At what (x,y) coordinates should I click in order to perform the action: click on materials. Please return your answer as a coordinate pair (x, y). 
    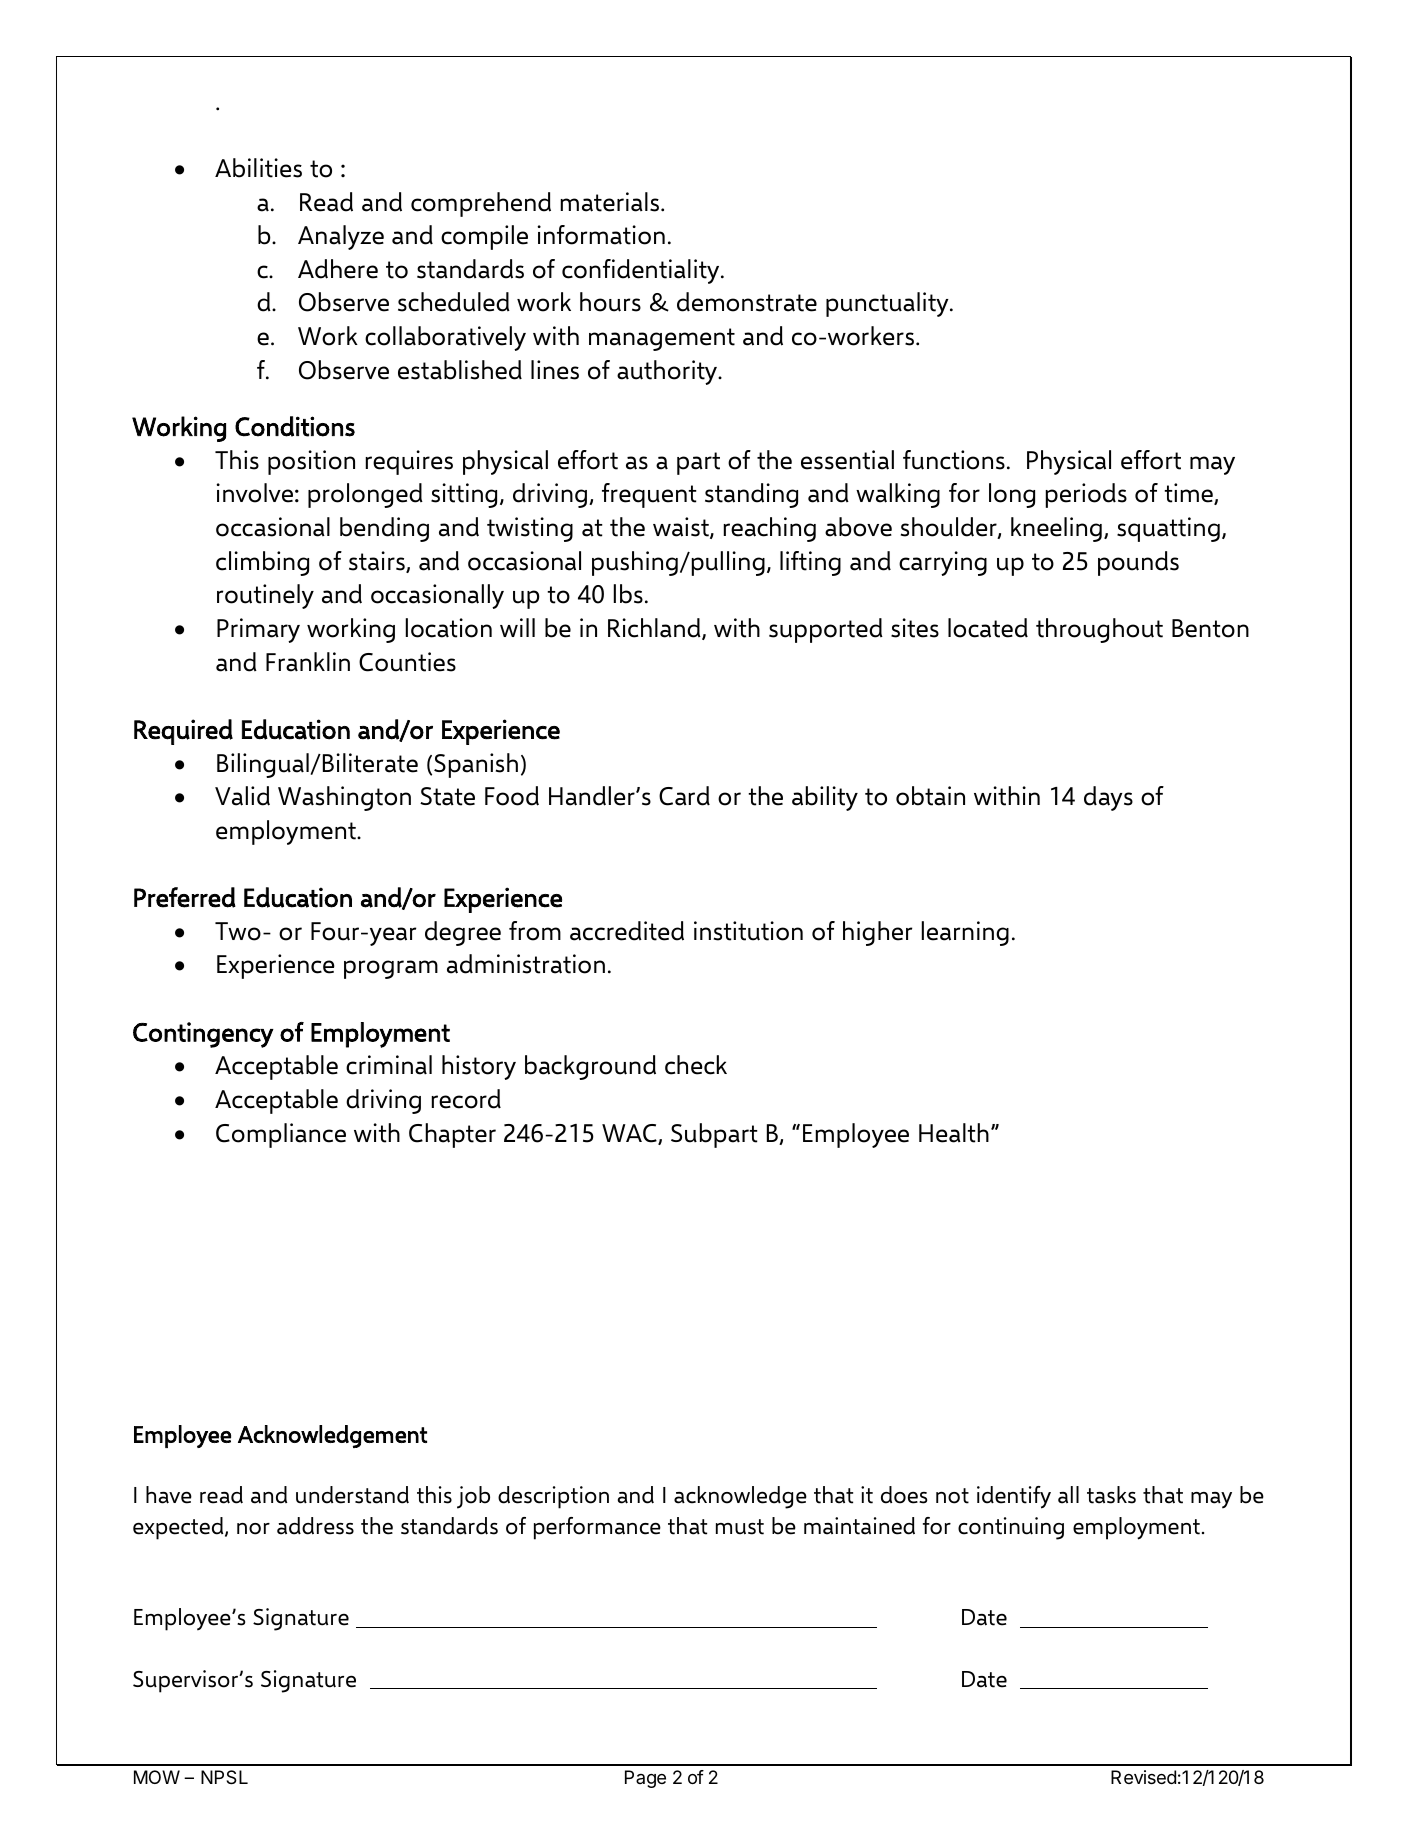
    Looking at the image, I should click on (611, 202).
